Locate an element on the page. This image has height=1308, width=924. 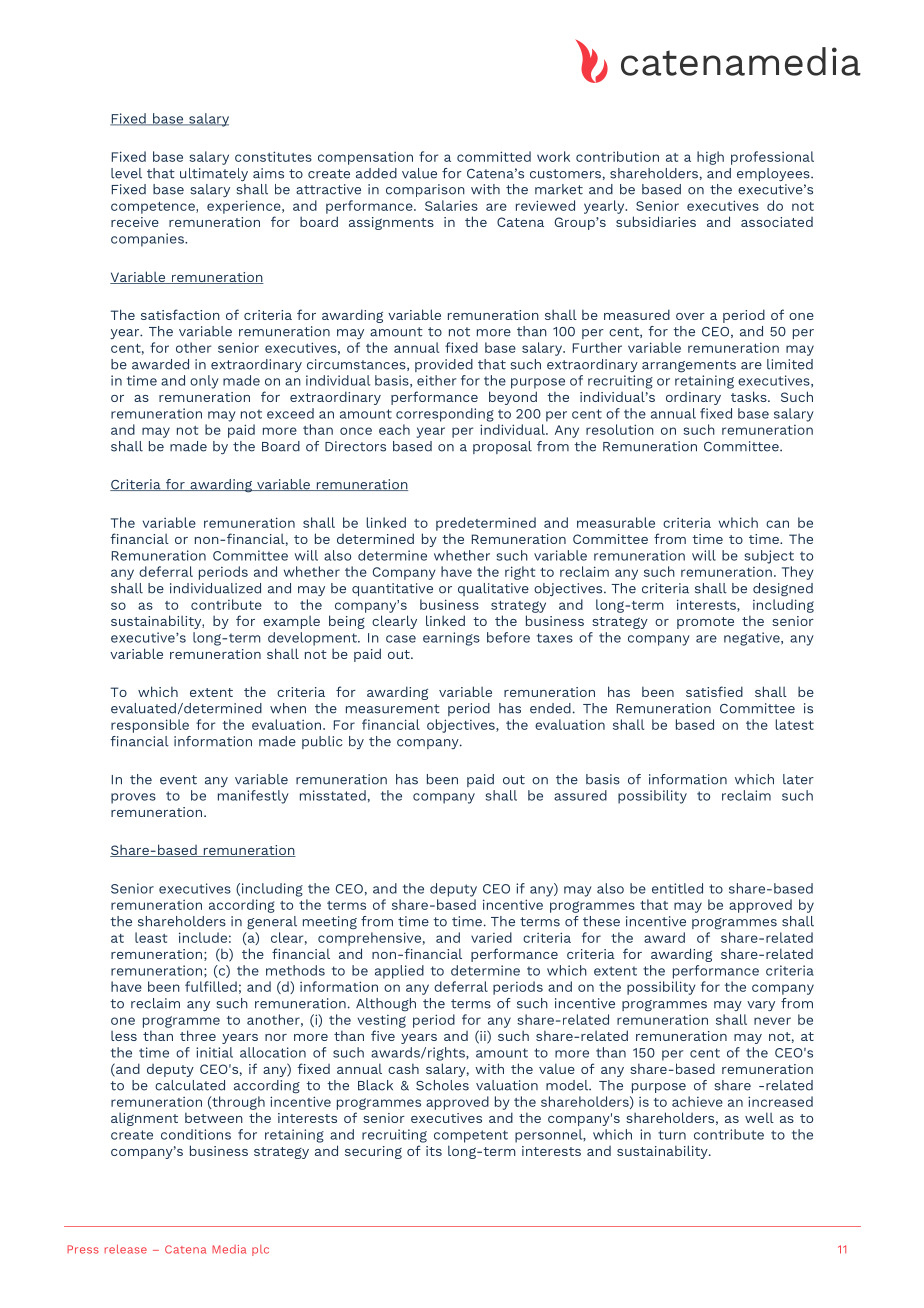
satisfied is located at coordinates (714, 691).
